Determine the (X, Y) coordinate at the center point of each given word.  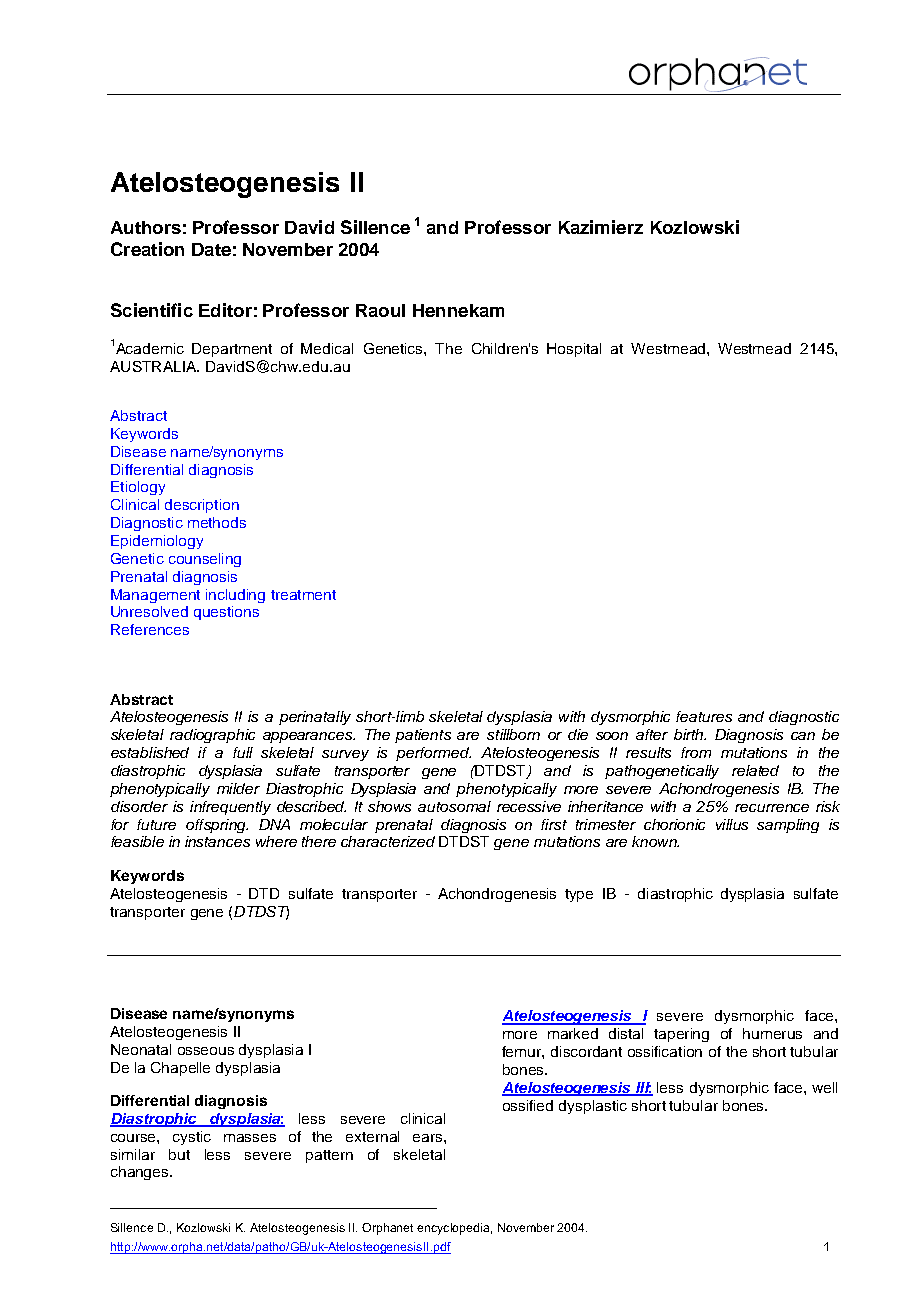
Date (211, 249)
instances (217, 841)
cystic (192, 1138)
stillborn (513, 734)
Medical (327, 348)
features (704, 716)
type (579, 895)
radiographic (212, 736)
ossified (528, 1105)
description (202, 506)
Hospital (574, 350)
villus (732, 824)
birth (690, 734)
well (824, 1087)
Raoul (380, 310)
